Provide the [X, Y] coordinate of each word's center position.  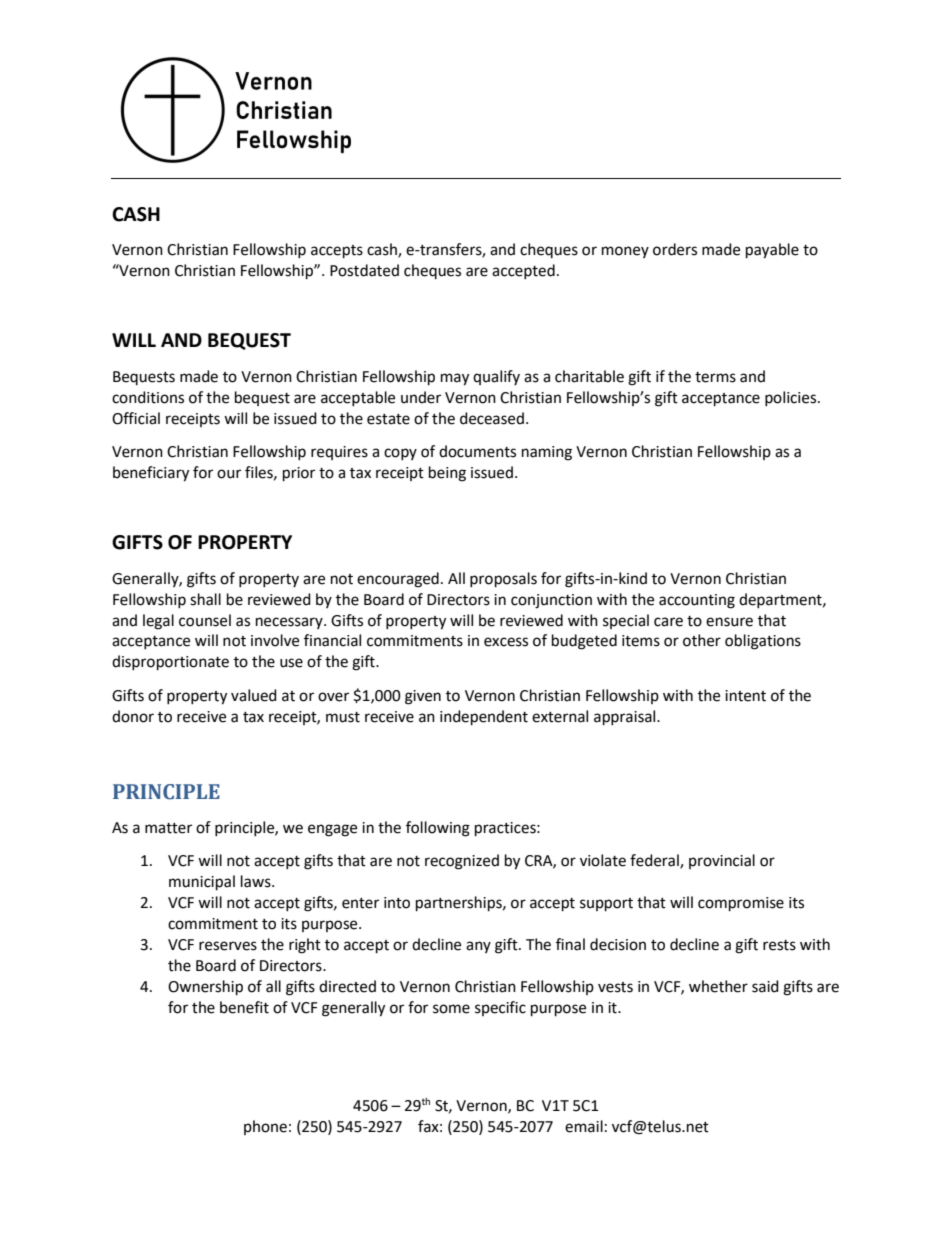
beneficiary [151, 474]
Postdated [364, 270]
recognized [462, 862]
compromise [741, 904]
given [423, 697]
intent [745, 696]
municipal [202, 883]
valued [254, 695]
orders [675, 249]
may [455, 379]
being [447, 474]
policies [790, 398]
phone [265, 1127]
